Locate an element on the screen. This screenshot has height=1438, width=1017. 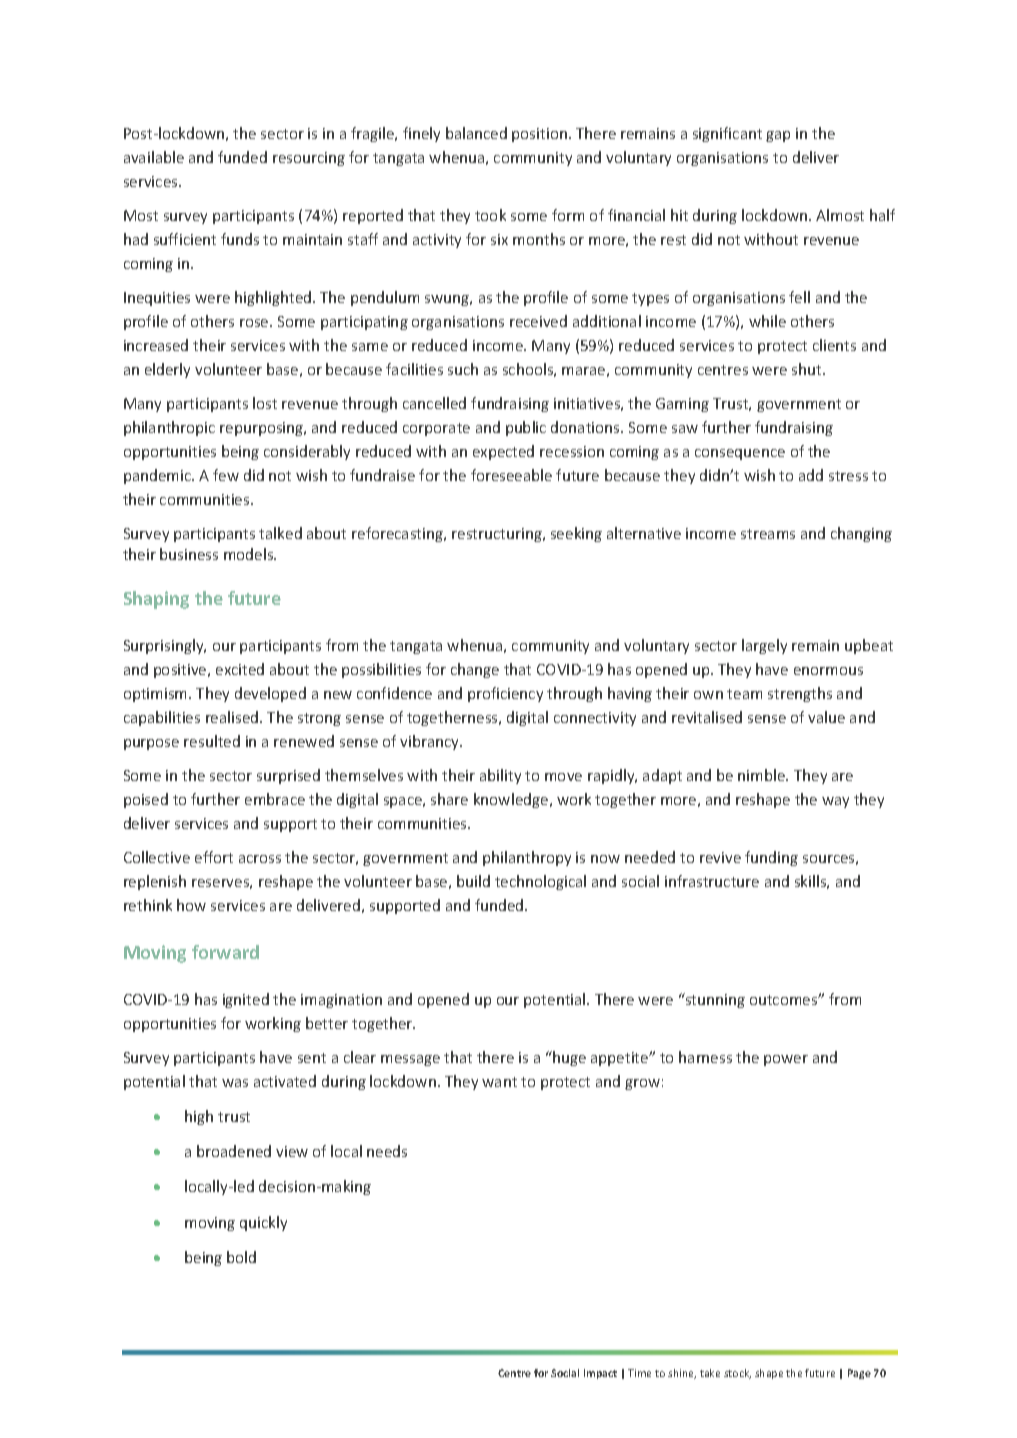
models is located at coordinates (250, 554).
